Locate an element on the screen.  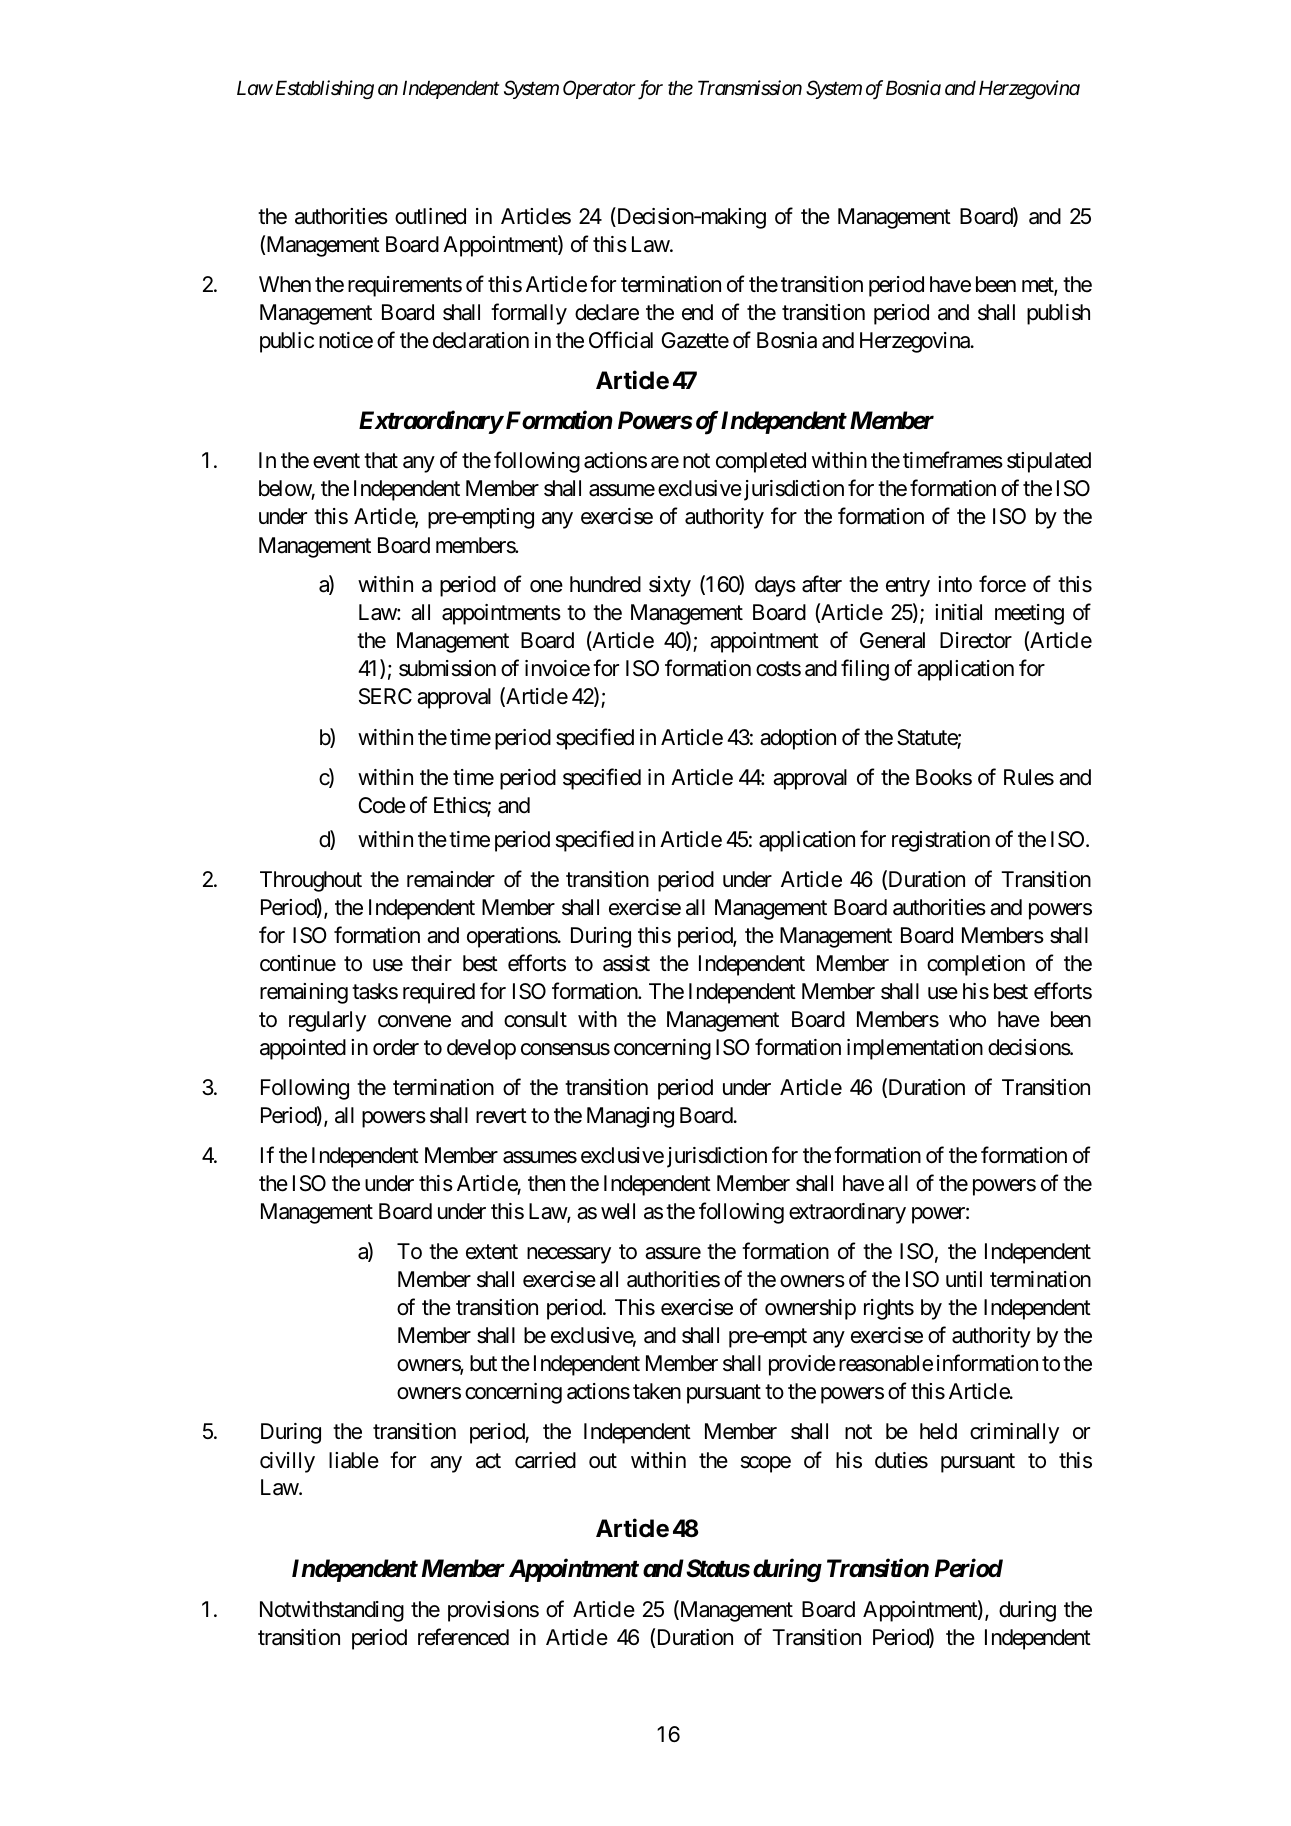
sixty is located at coordinates (670, 586).
